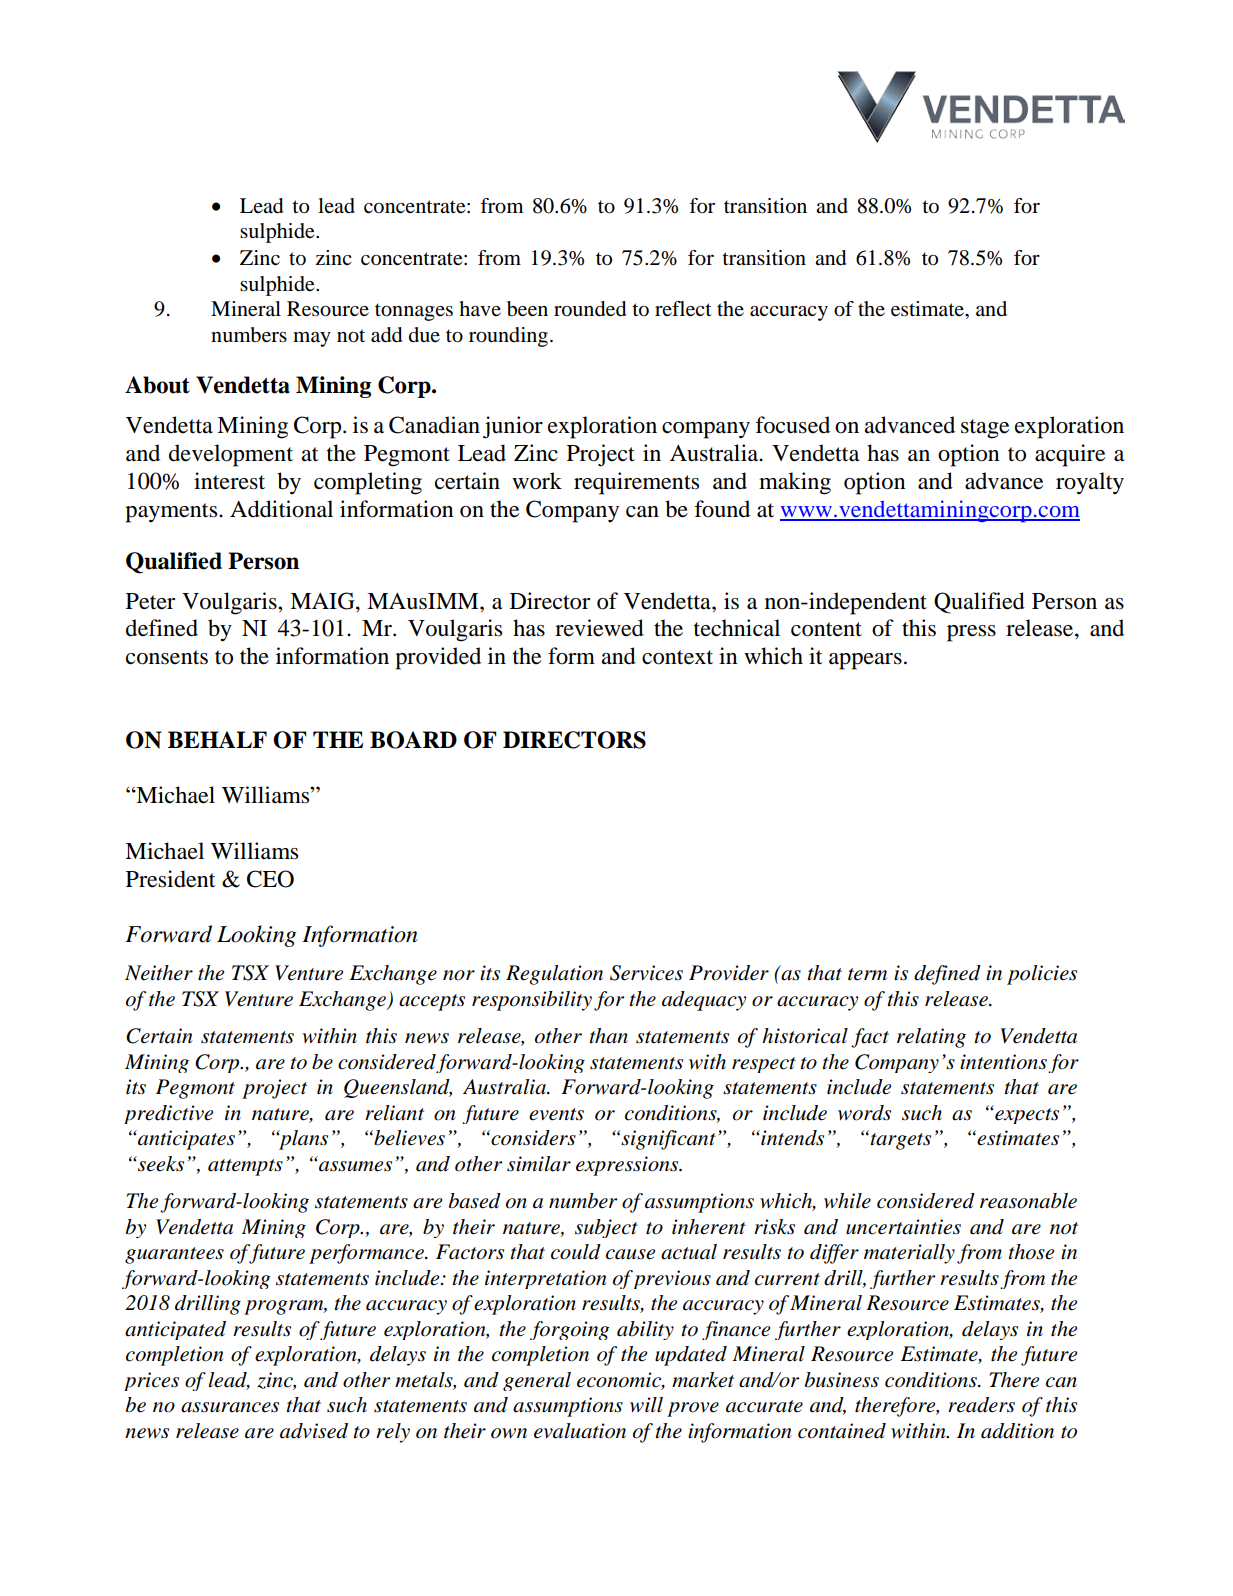 This screenshot has height=1596, width=1233. I want to click on rounded, so click(590, 309).
